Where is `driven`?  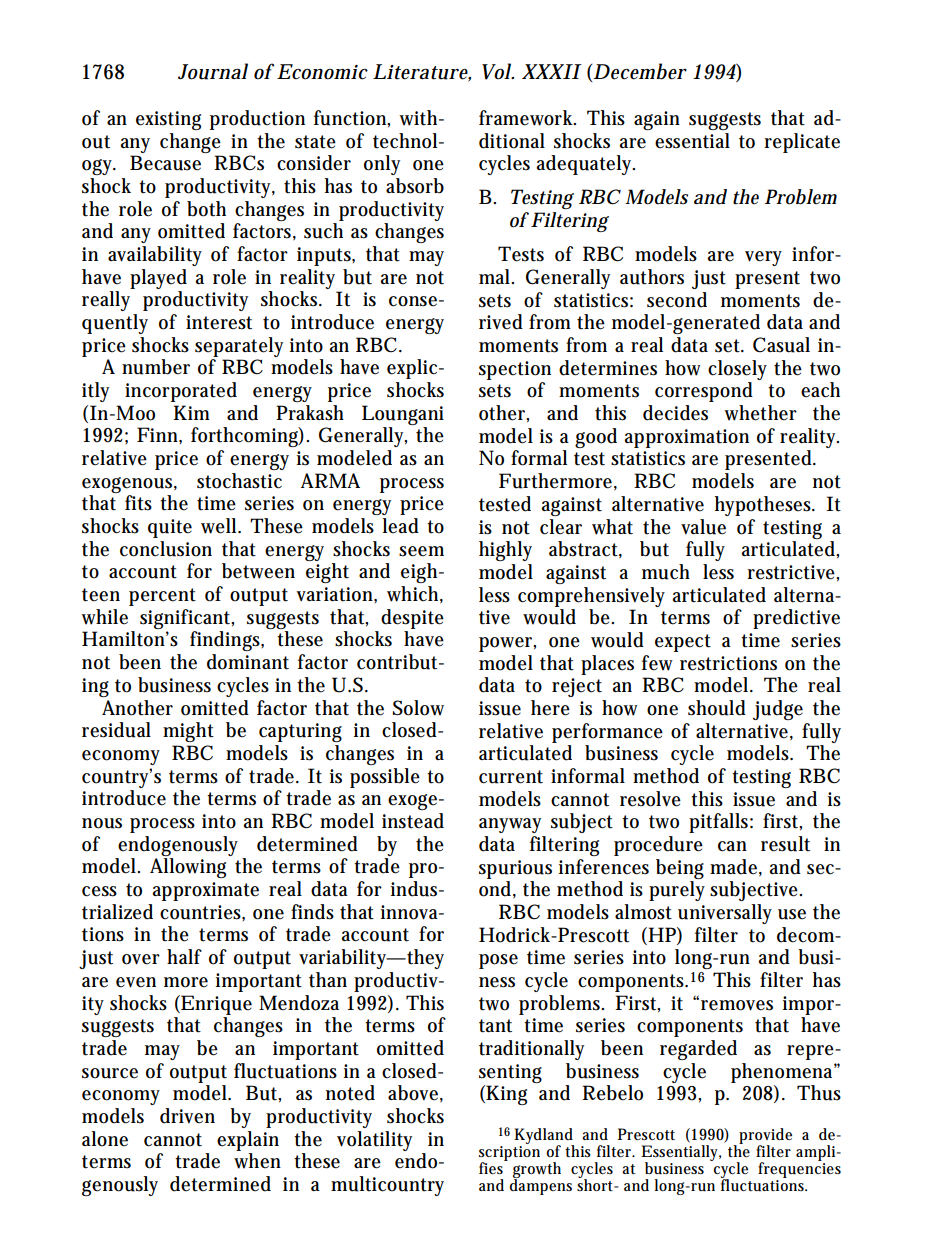
driven is located at coordinates (187, 1116).
